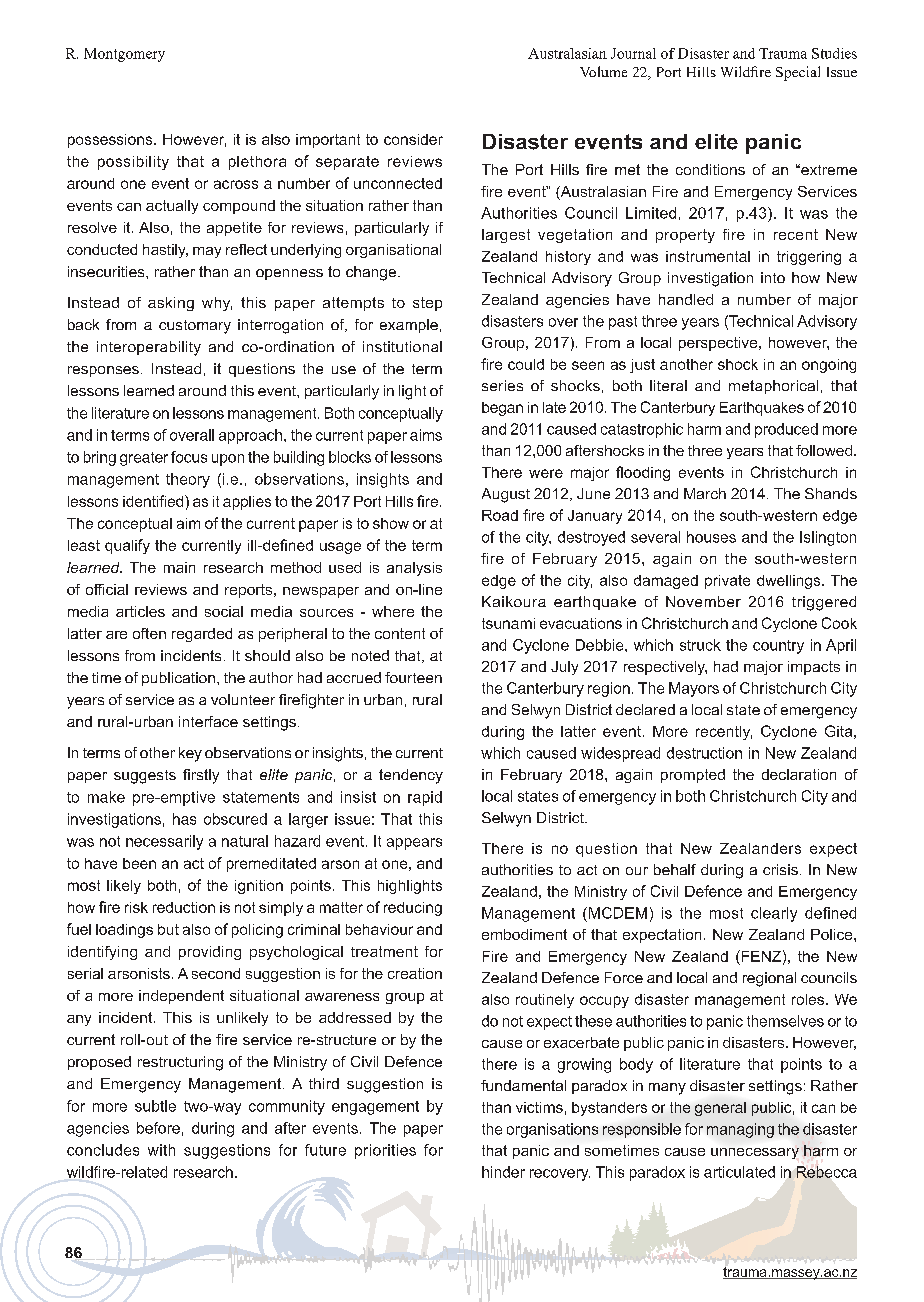 This screenshot has width=924, height=1302. Describe the element at coordinates (799, 774) in the screenshot. I see `declaration` at that location.
